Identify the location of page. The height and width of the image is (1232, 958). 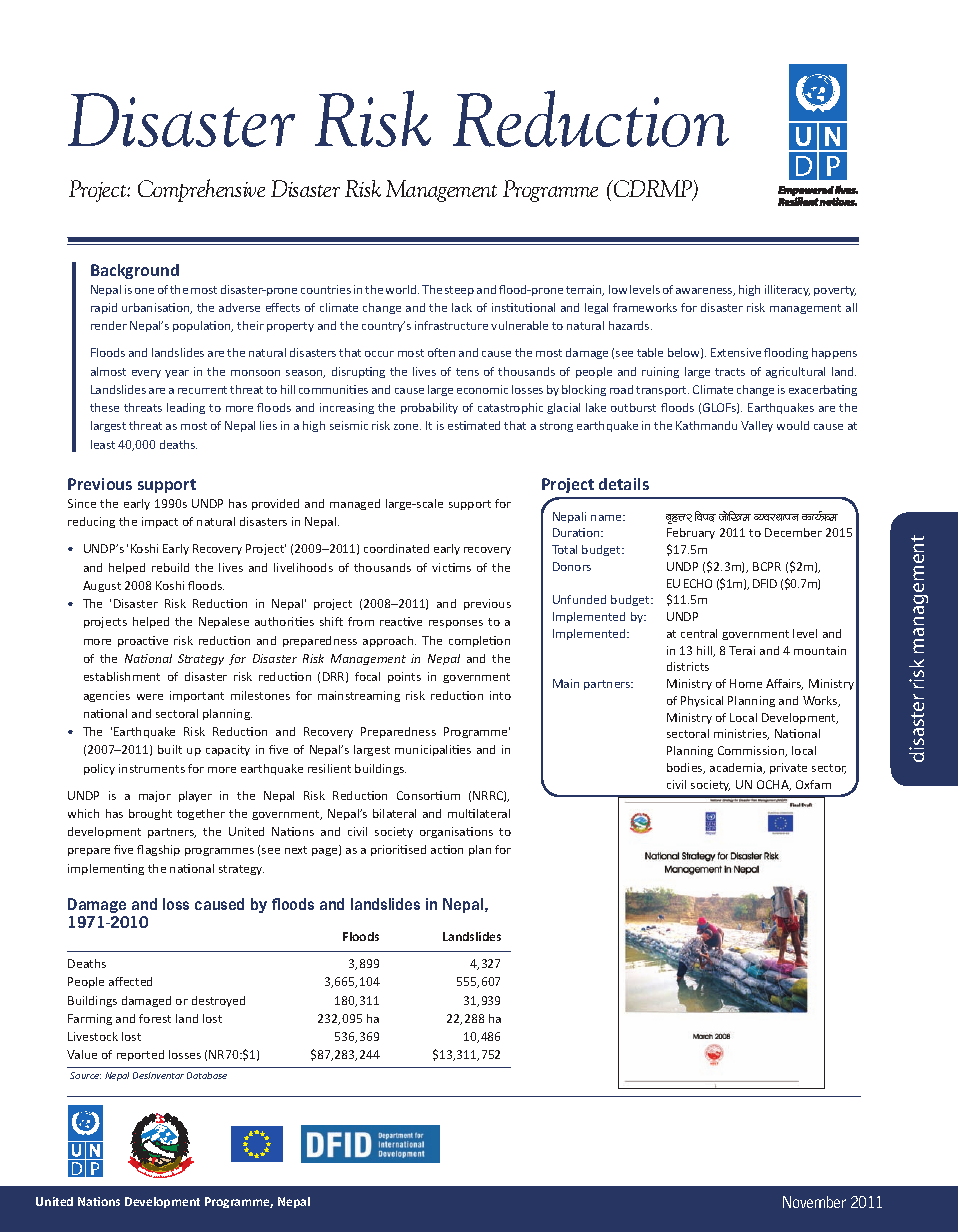
(326, 852).
